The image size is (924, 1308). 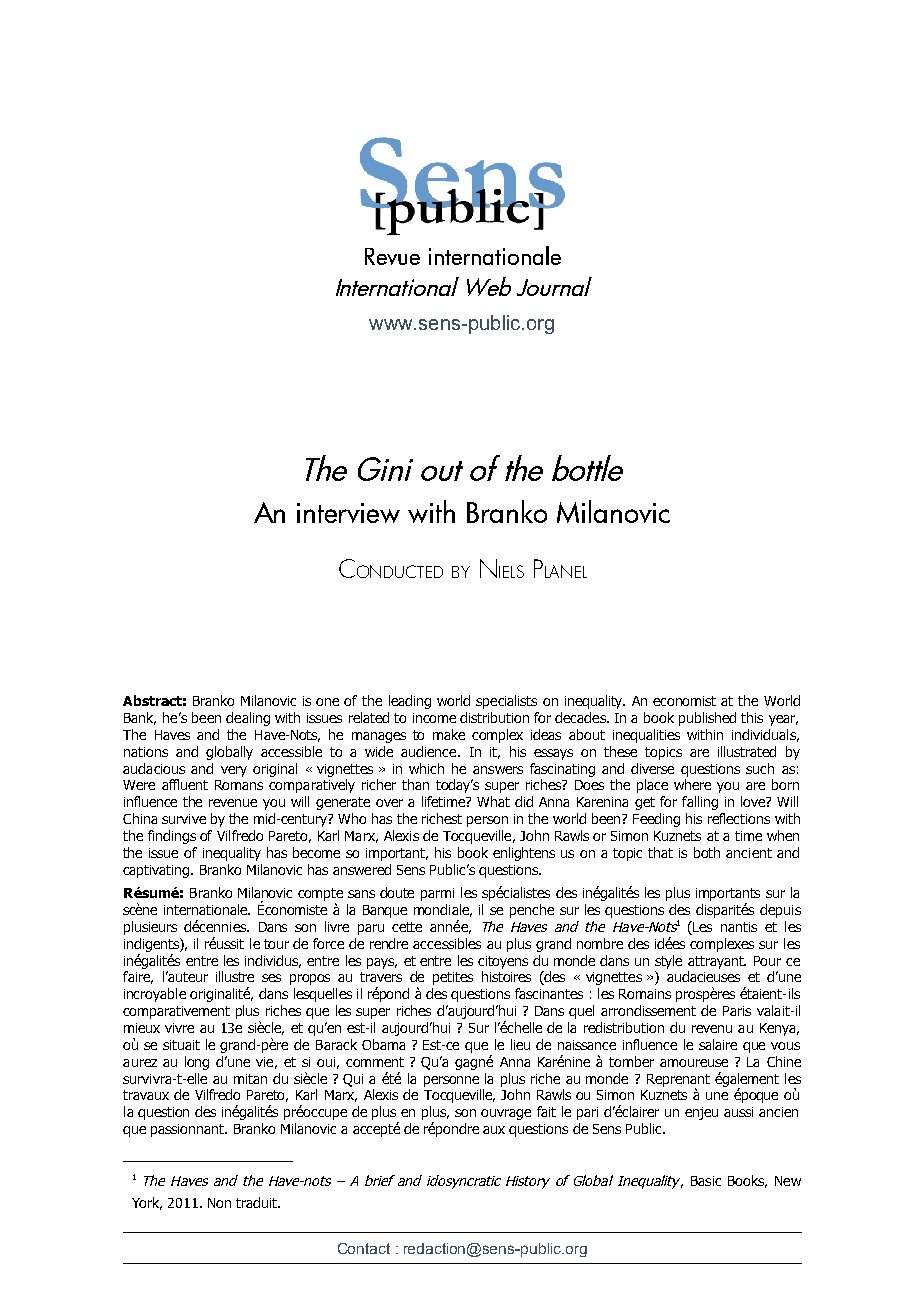 I want to click on pays, so click(x=382, y=963).
